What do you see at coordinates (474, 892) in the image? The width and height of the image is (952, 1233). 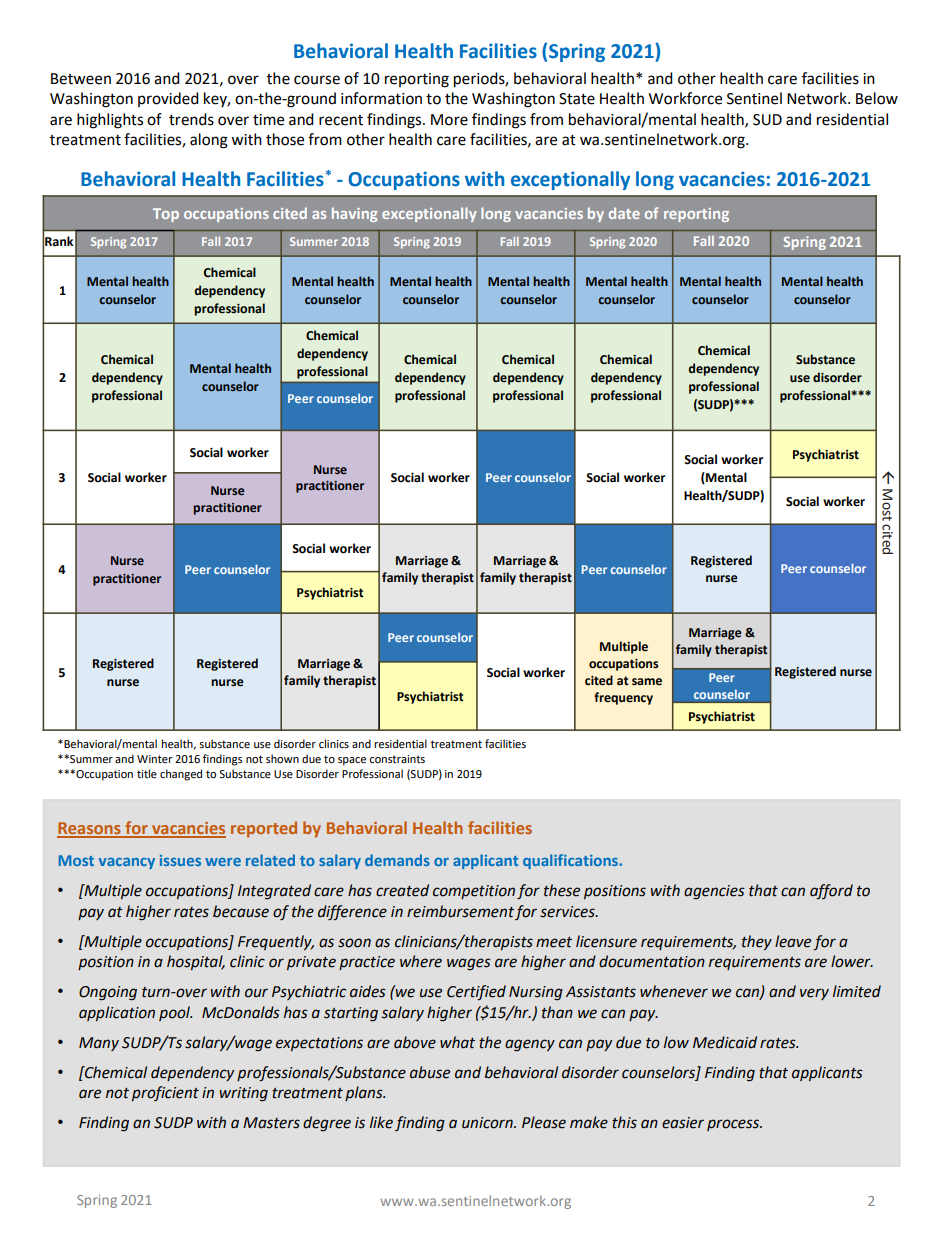 I see `competition` at bounding box center [474, 892].
